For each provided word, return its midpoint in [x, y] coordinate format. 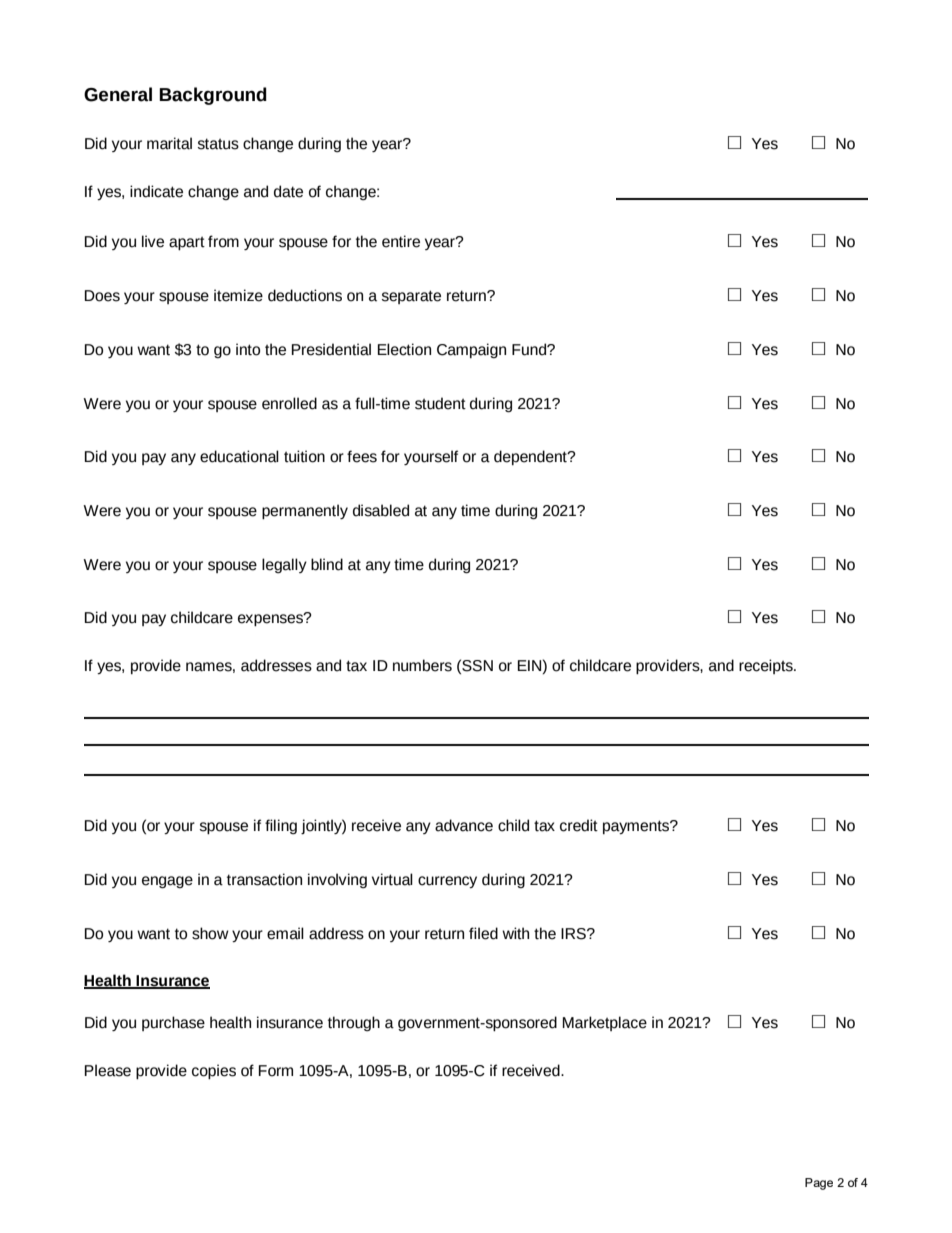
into [248, 349]
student [440, 403]
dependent [531, 457]
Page [819, 1184]
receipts [767, 666]
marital [169, 143]
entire [401, 241]
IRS [574, 934]
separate [411, 297]
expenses [271, 620]
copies [214, 1072]
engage [167, 882]
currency [447, 882]
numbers [422, 665]
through [354, 1023]
